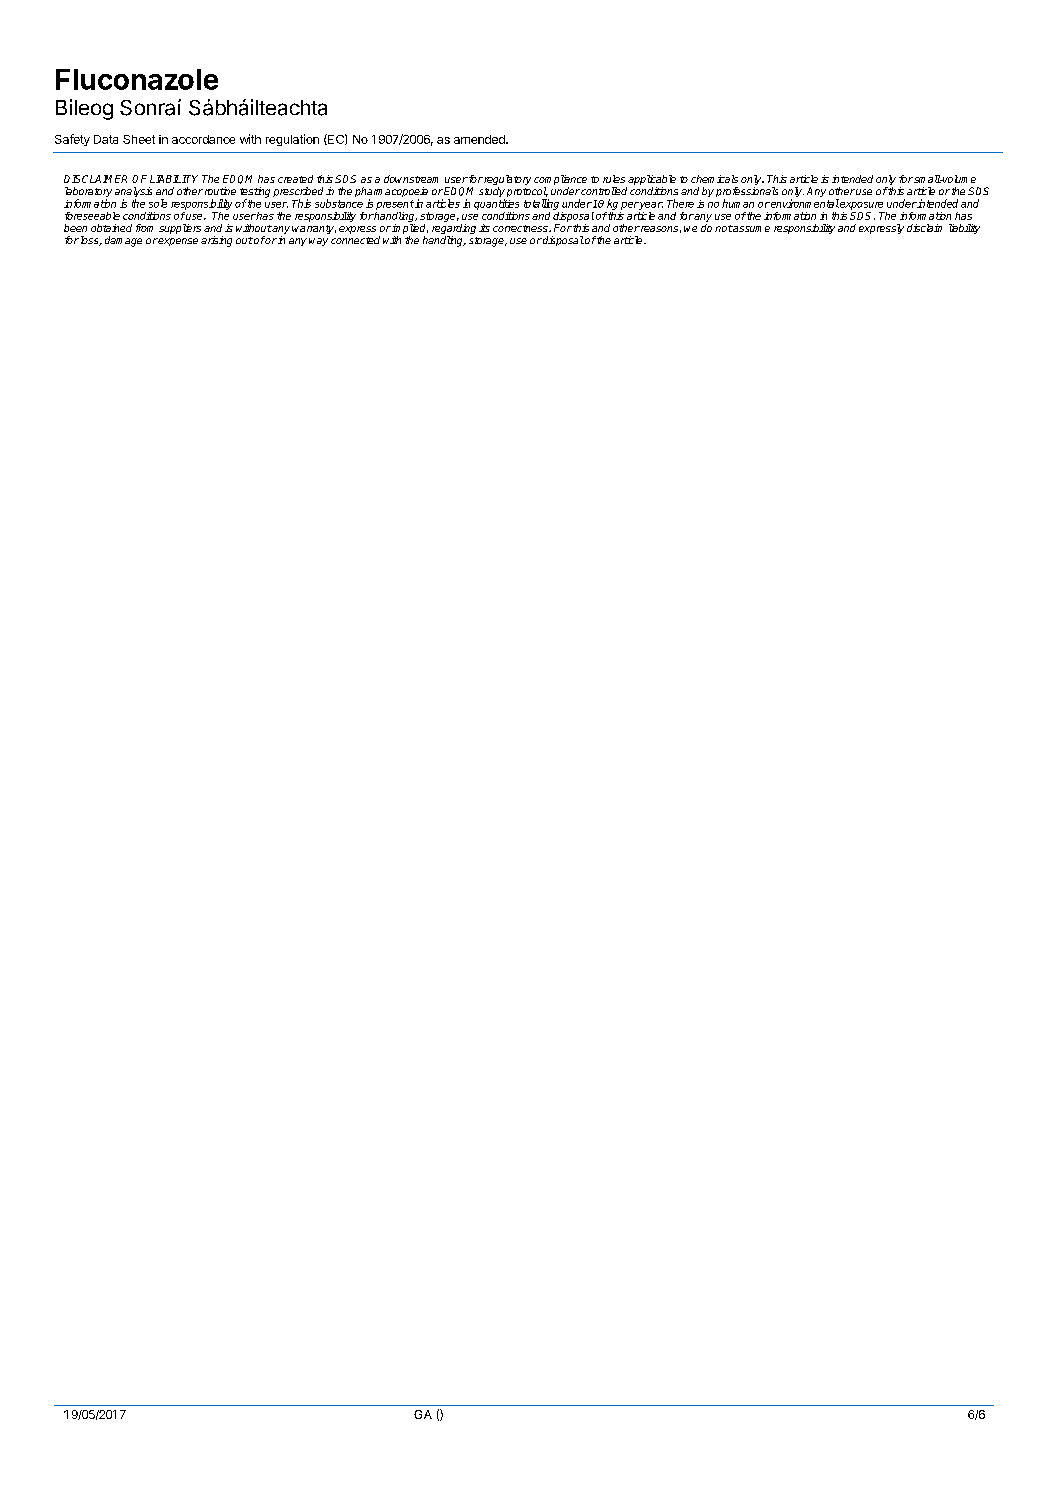 The image size is (1056, 1494). Describe the element at coordinates (506, 181) in the screenshot. I see `regulatory` at that location.
